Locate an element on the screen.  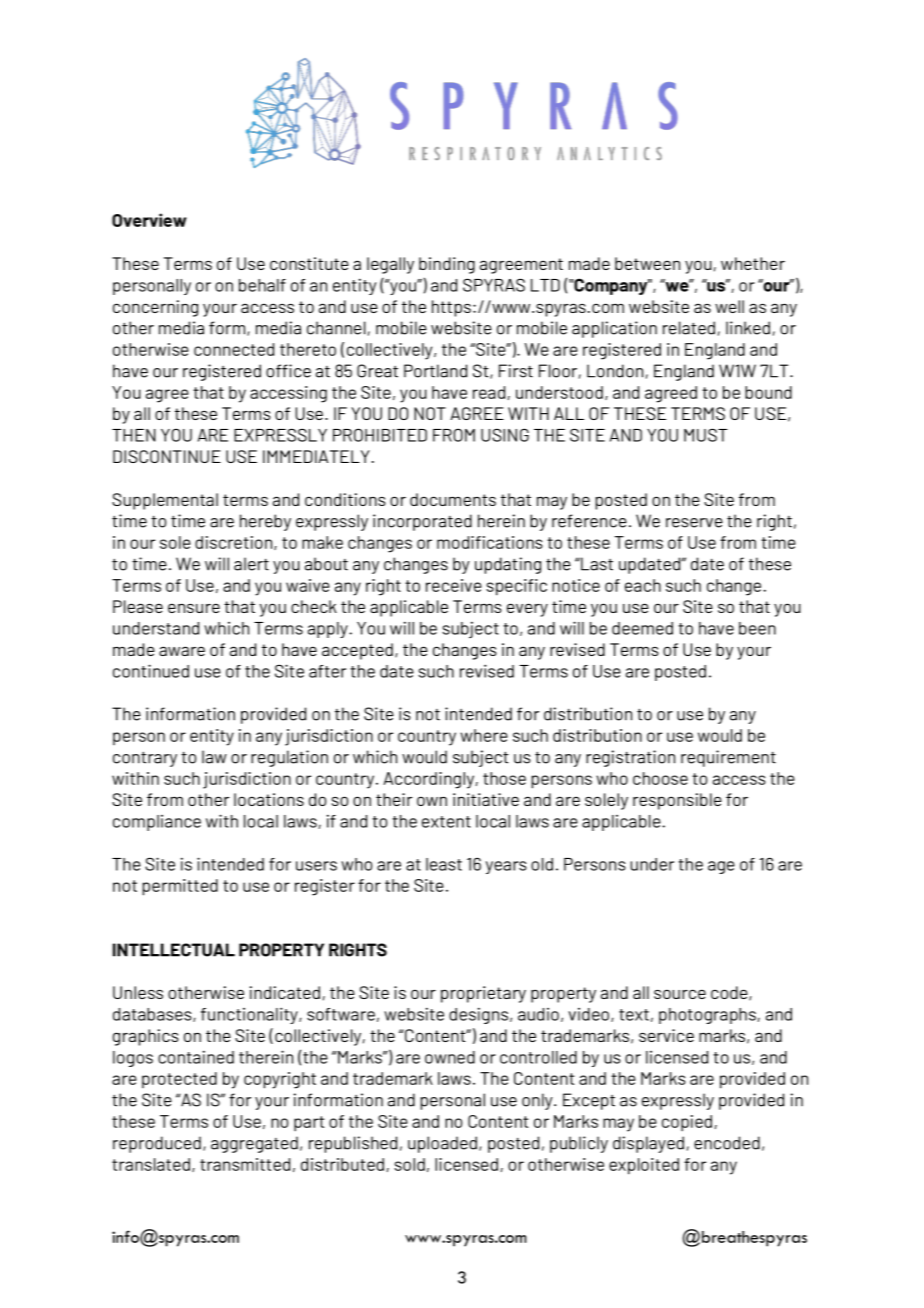
binding is located at coordinates (447, 265).
